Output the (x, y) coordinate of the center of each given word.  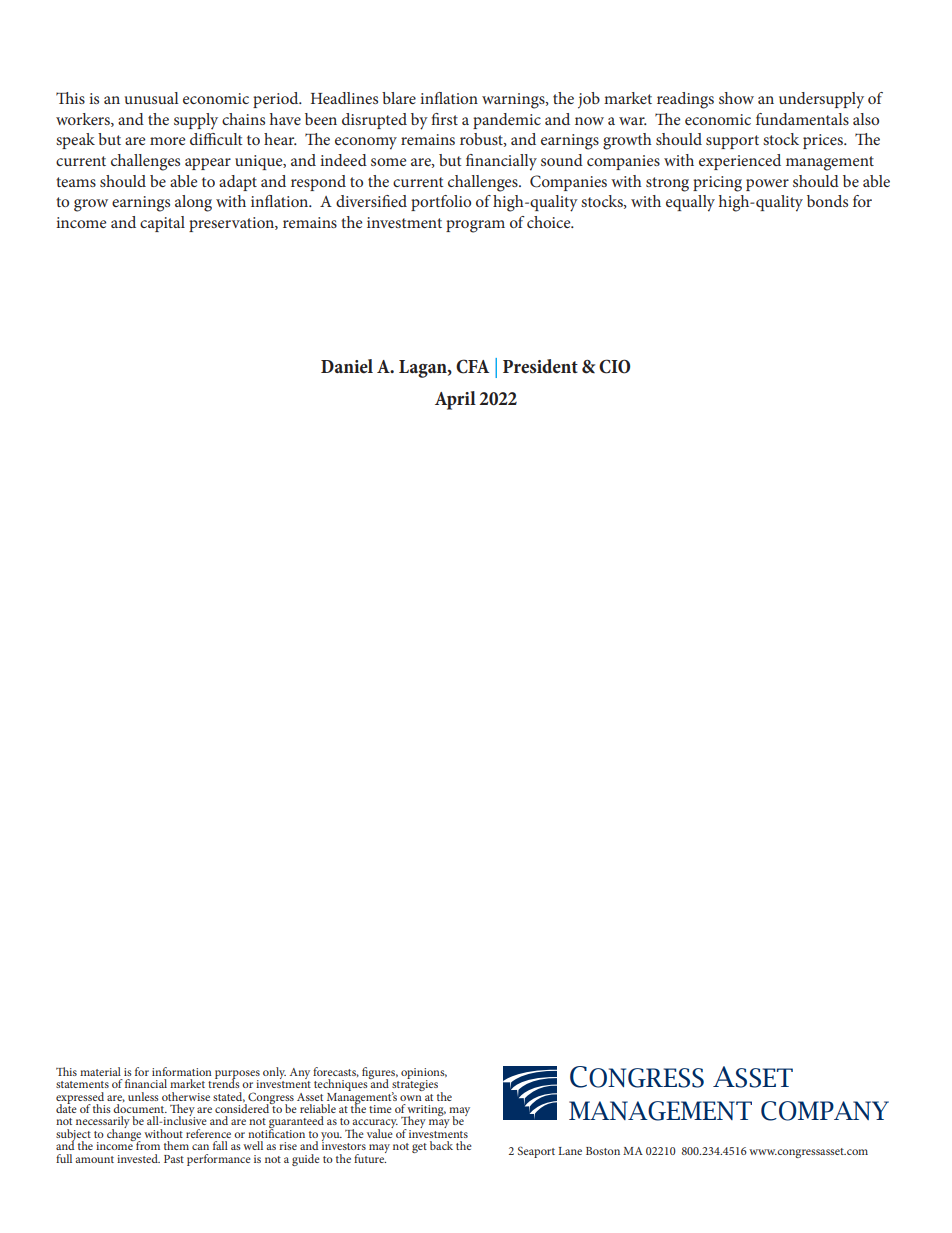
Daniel (347, 366)
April (455, 400)
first (444, 119)
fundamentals (802, 119)
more (168, 141)
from (147, 1144)
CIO (614, 366)
